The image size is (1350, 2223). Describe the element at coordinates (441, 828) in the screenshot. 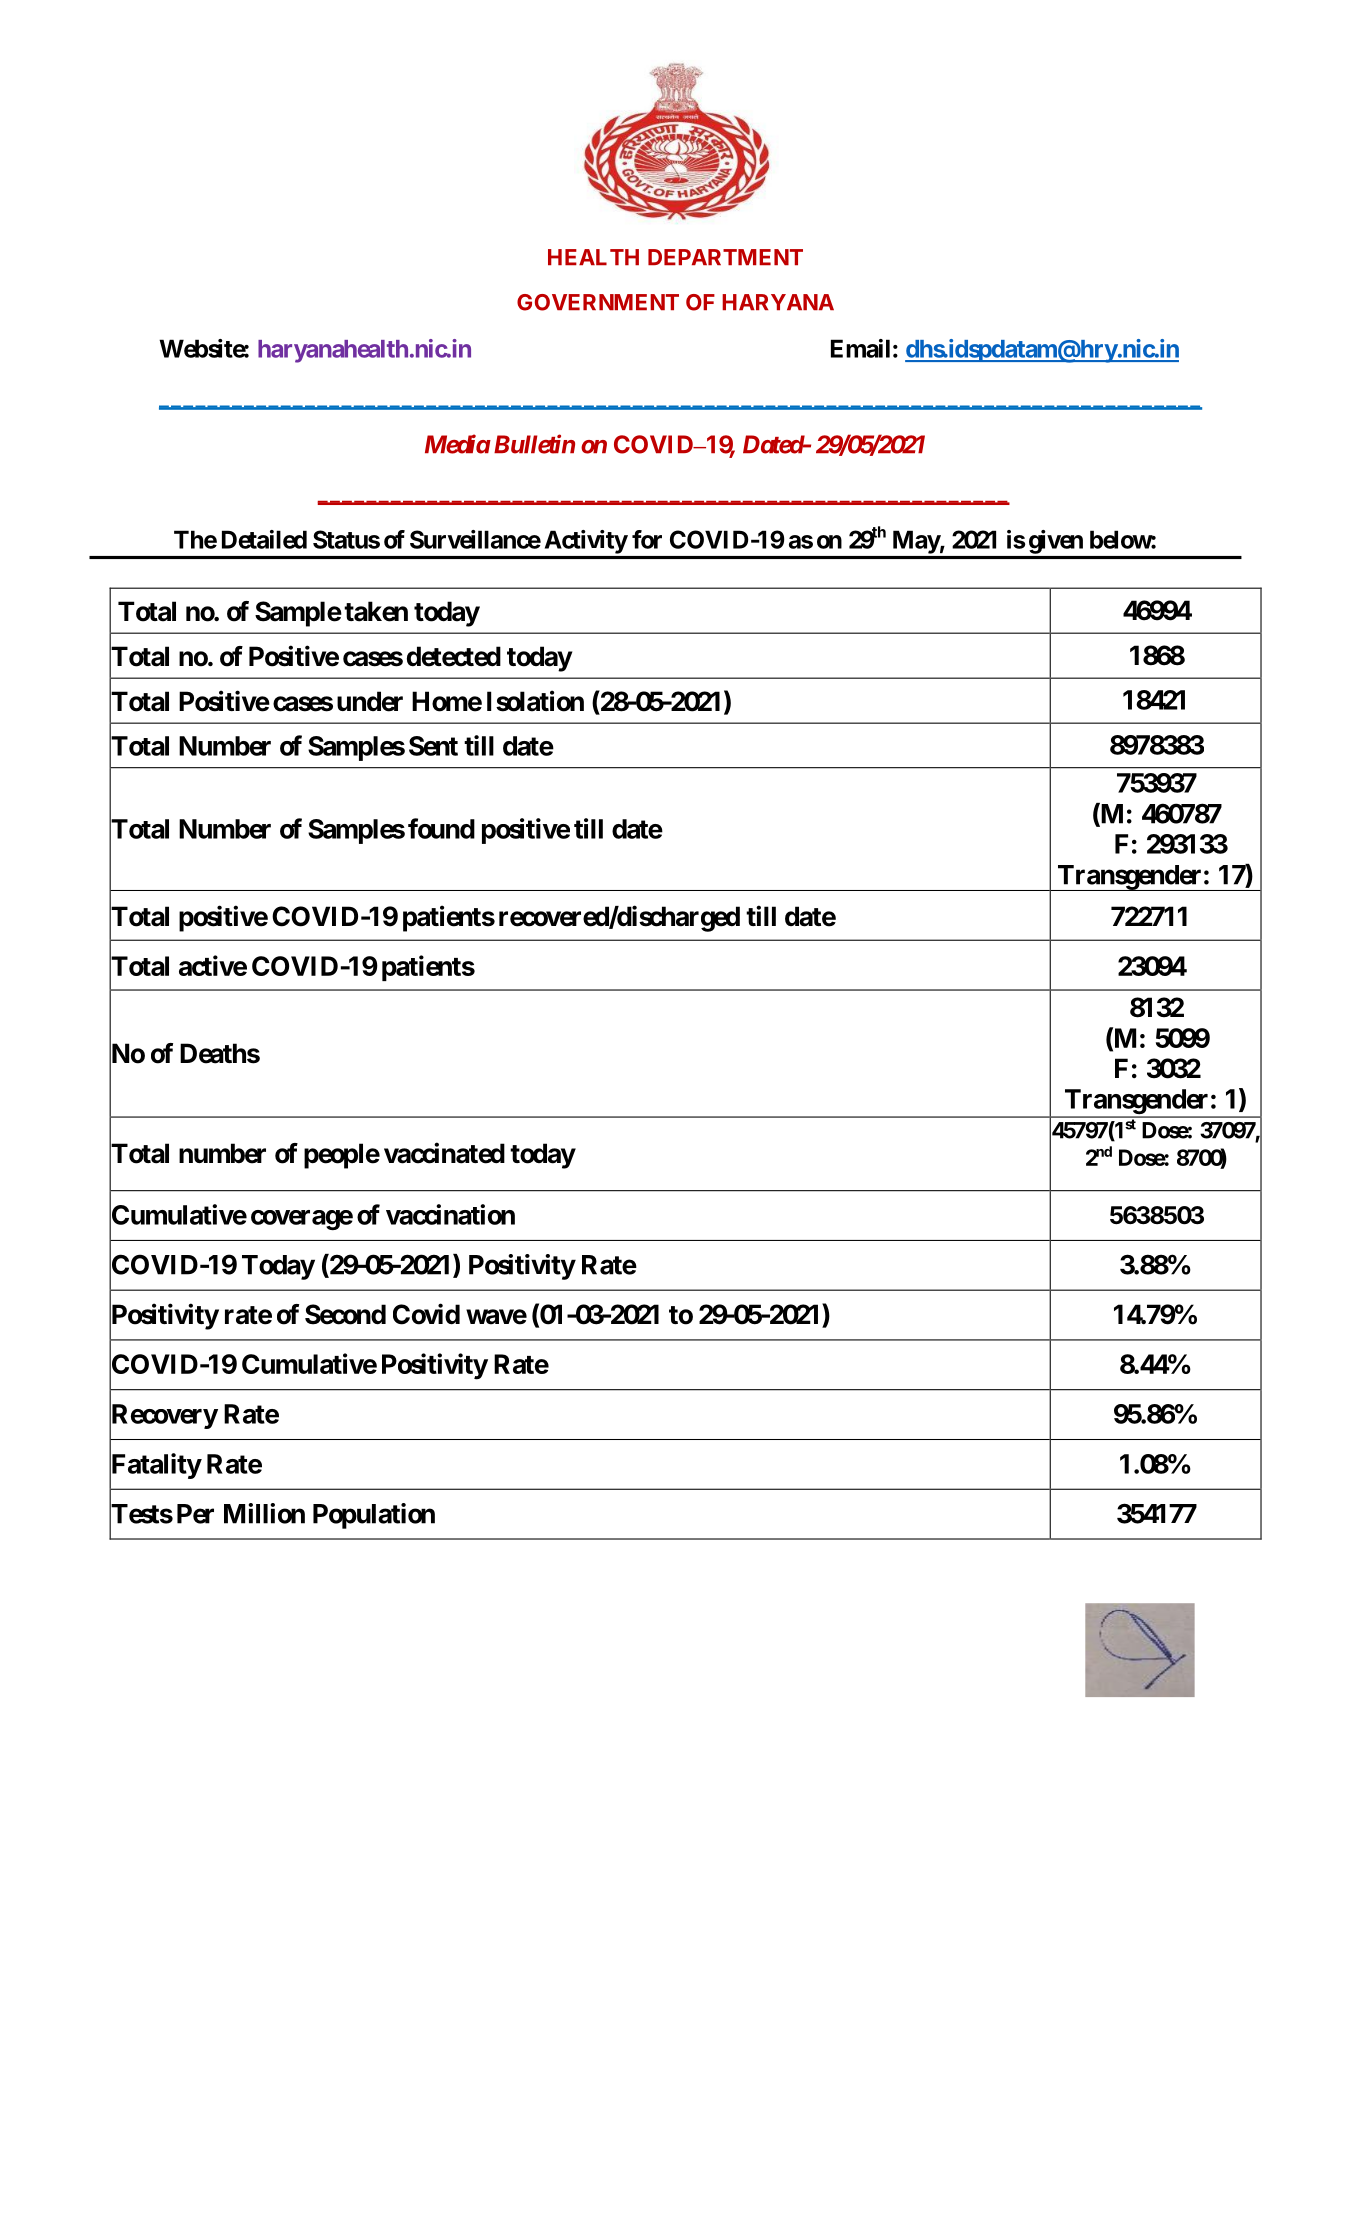

I see `found` at that location.
